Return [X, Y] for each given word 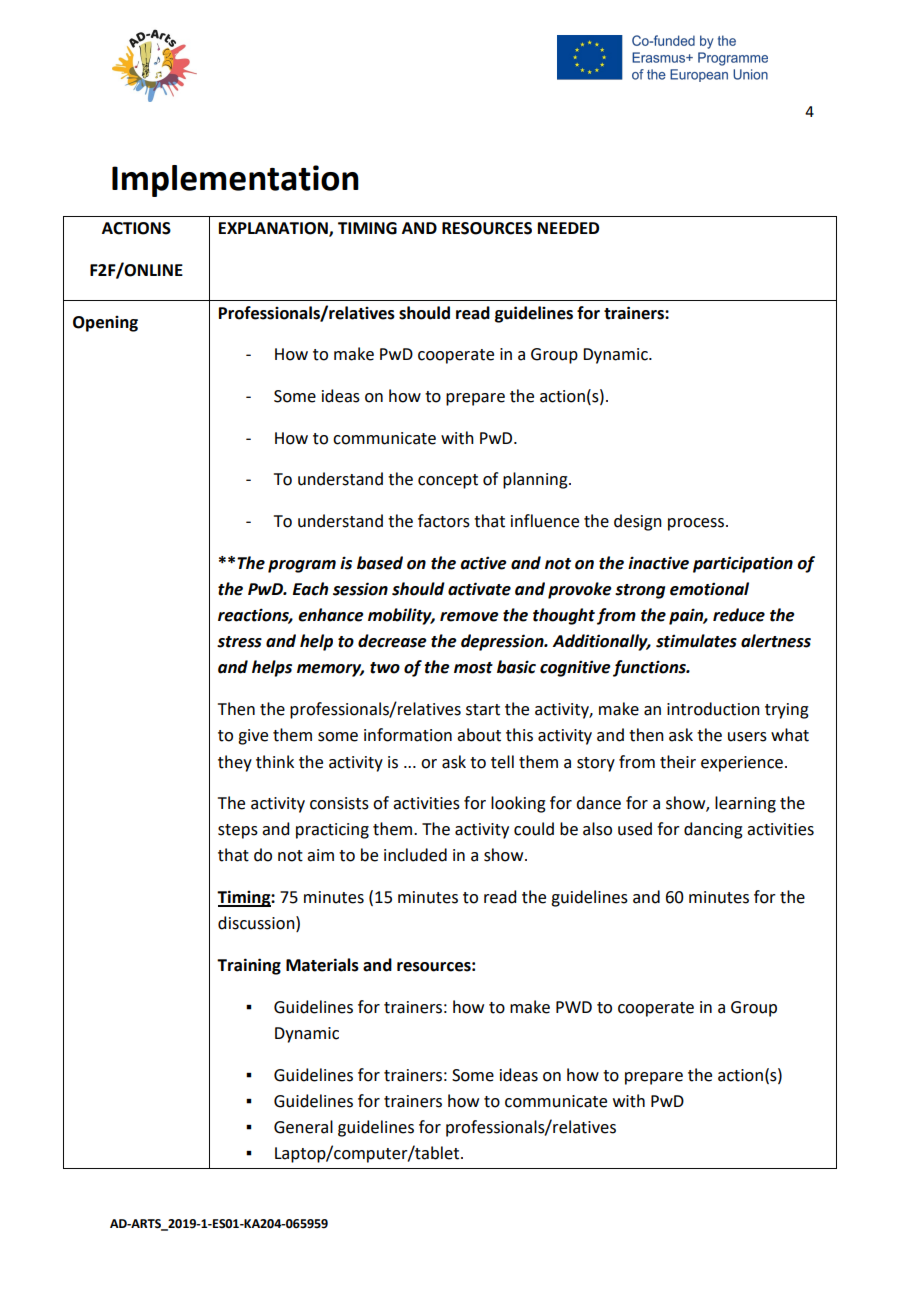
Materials [322, 965]
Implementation [235, 181]
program [302, 566]
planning [536, 480]
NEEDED [568, 228]
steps [238, 831]
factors [444, 521]
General [303, 1127]
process [696, 524]
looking [518, 804]
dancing [713, 830]
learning [745, 804]
